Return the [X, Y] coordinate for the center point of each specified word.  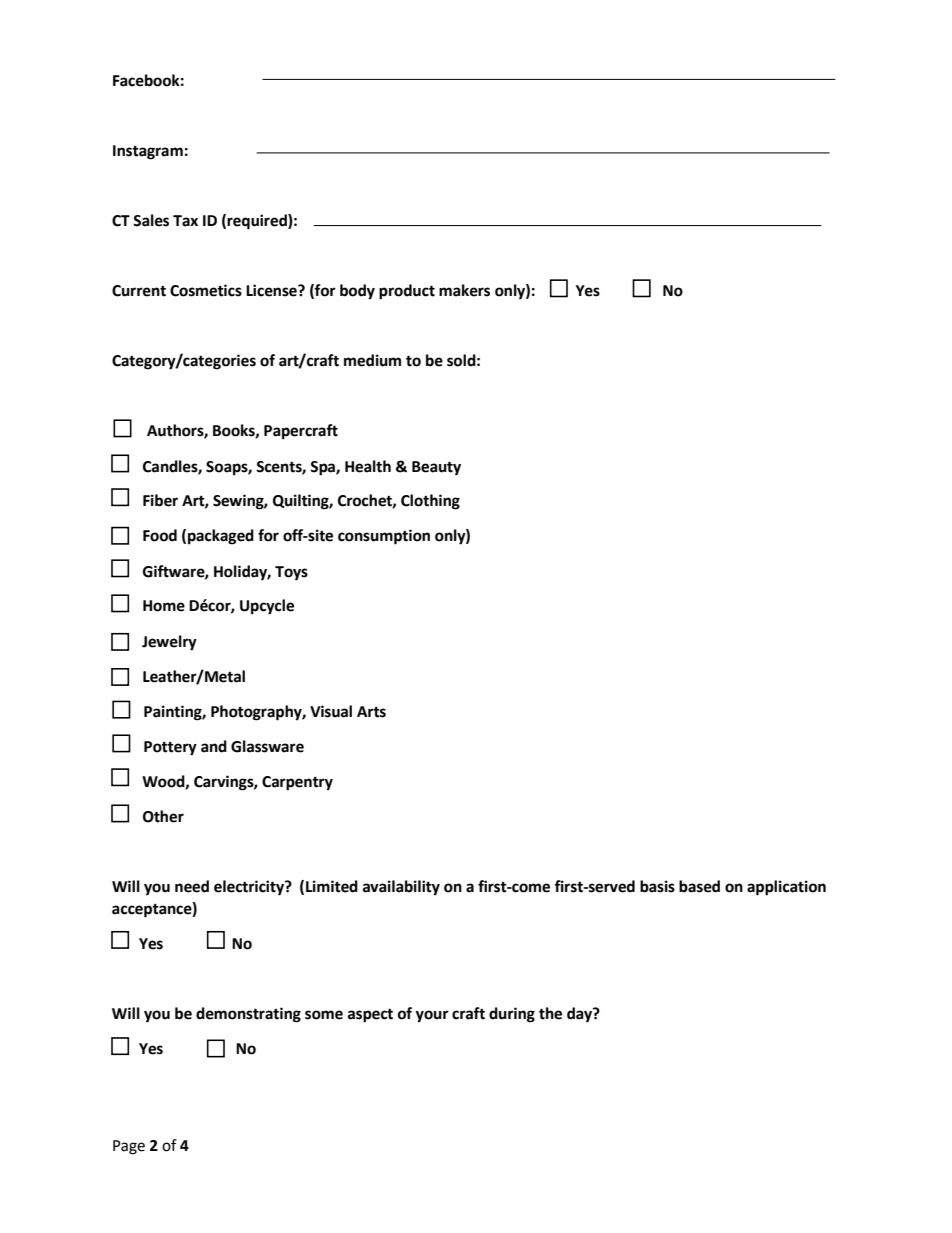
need [192, 886]
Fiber [160, 500]
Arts [371, 712]
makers [464, 290]
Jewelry [169, 643]
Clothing [430, 502]
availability [401, 888]
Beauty [436, 468]
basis [657, 886]
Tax [185, 221]
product [407, 292]
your [432, 1016]
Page [129, 1147]
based [699, 886]
